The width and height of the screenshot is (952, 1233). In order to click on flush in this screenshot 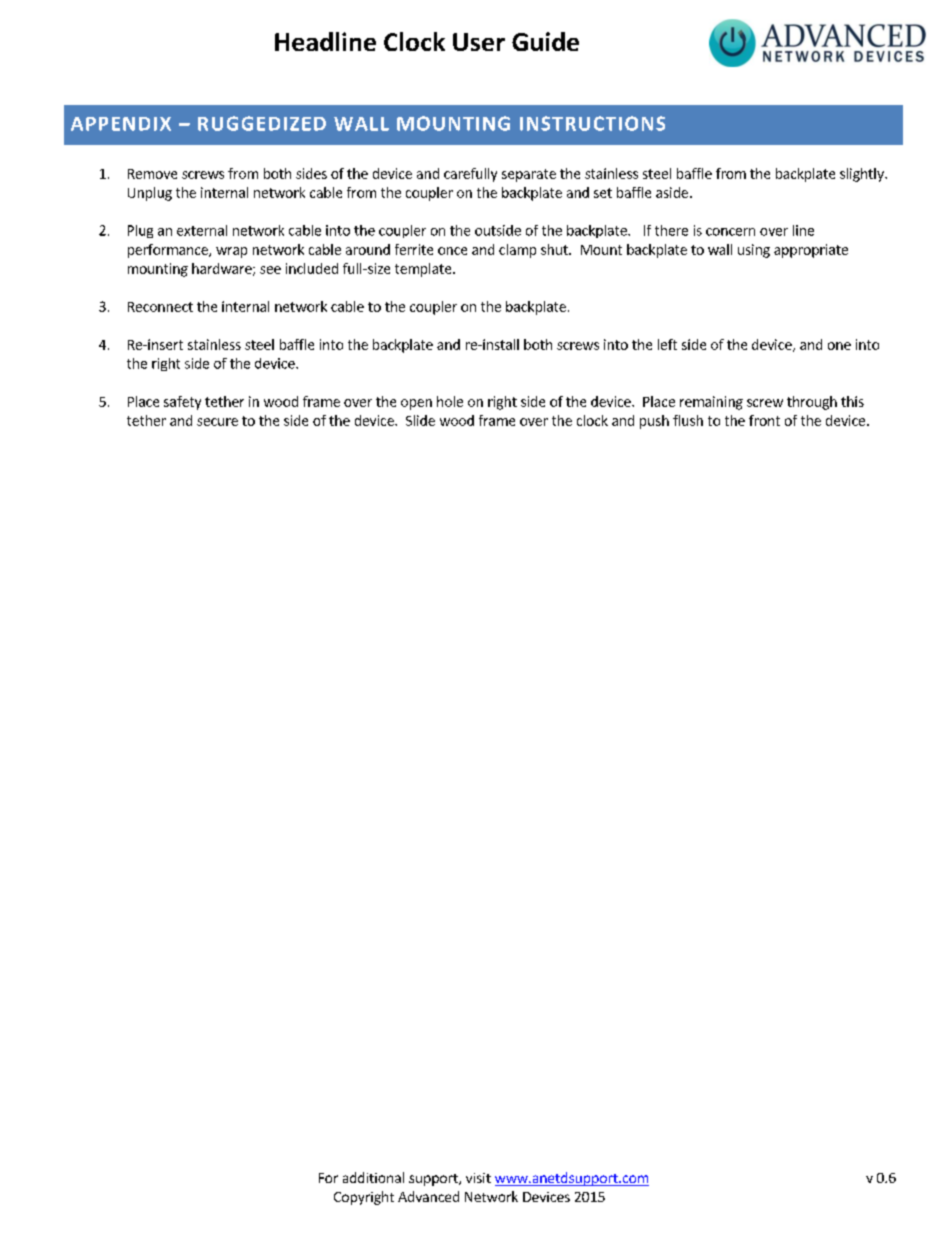, I will do `click(688, 420)`.
